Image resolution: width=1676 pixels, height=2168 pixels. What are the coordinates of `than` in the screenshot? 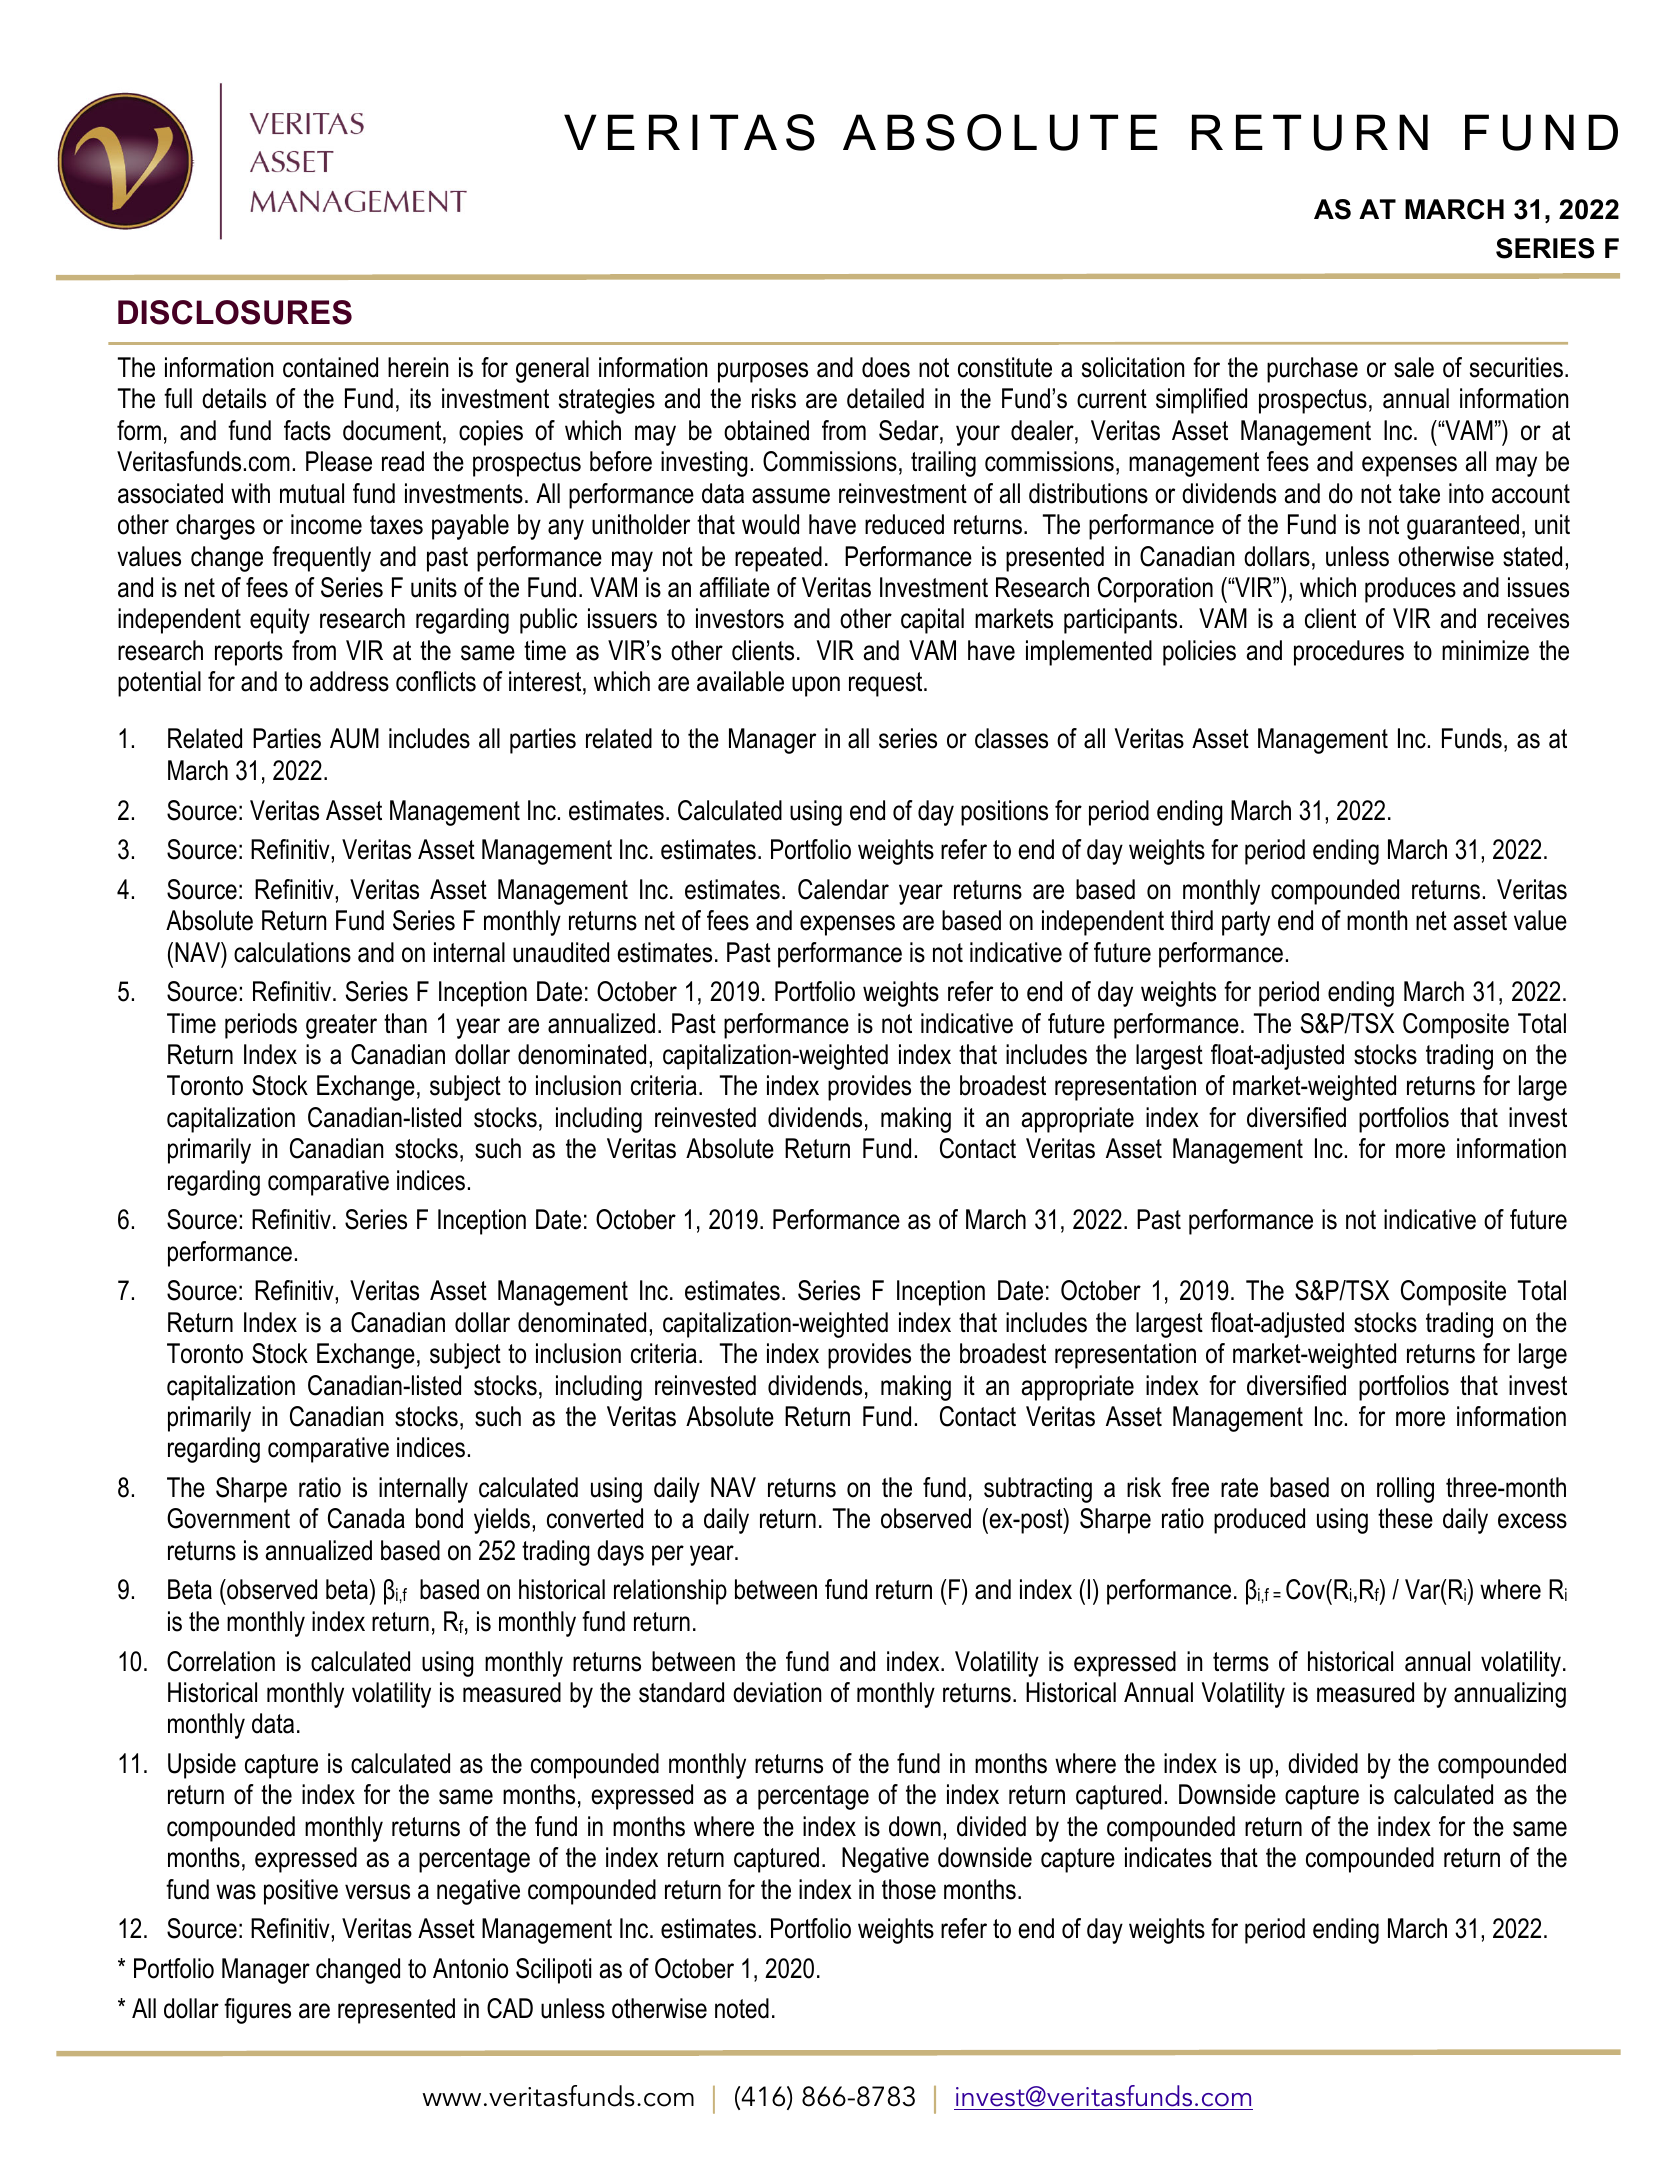 It's located at (405, 1023).
